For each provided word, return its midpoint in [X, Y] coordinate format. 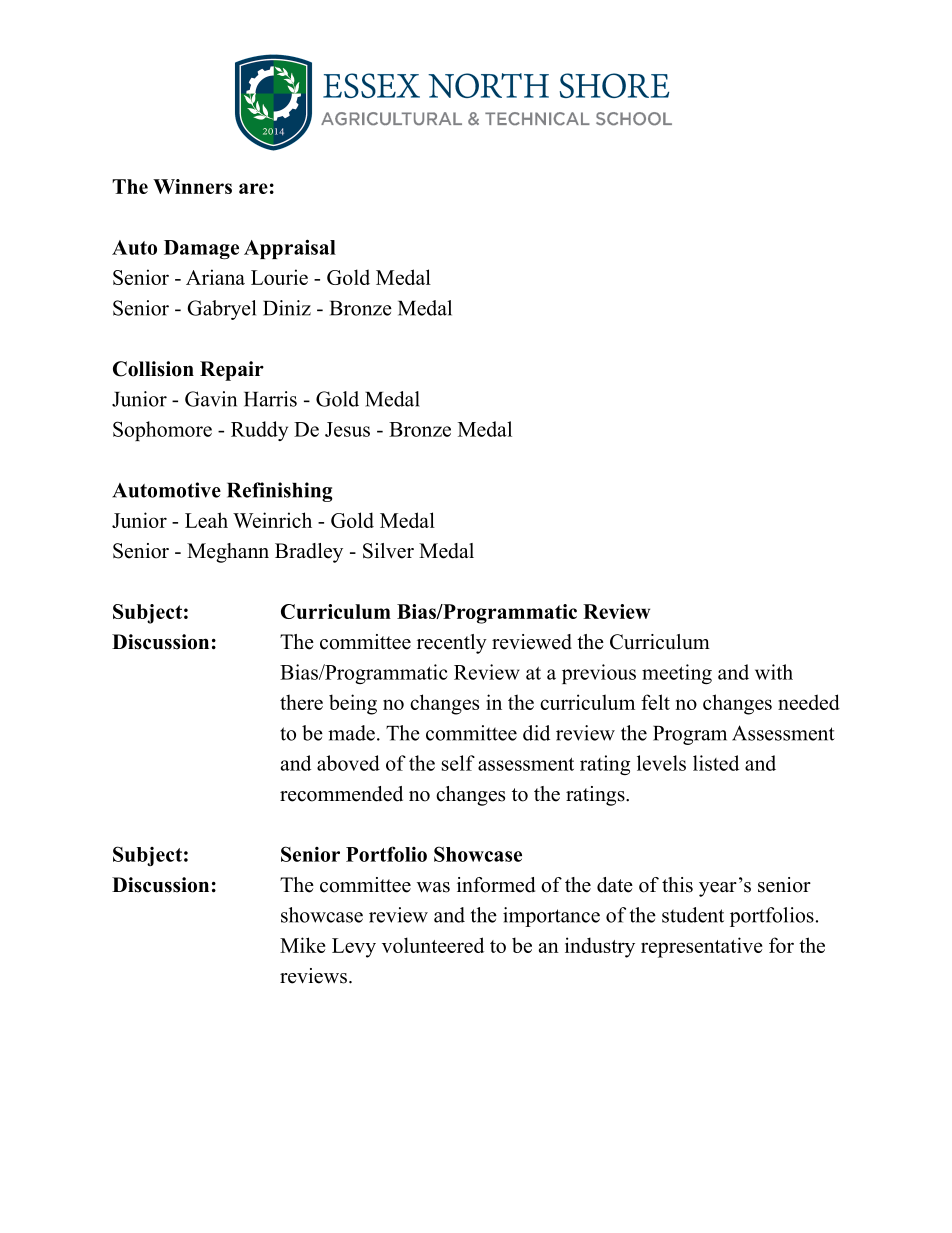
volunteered [433, 945]
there [301, 702]
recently [452, 644]
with [774, 672]
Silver [388, 551]
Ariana [215, 277]
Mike [302, 945]
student [693, 915]
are [253, 188]
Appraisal [290, 249]
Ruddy [259, 431]
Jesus [347, 429]
